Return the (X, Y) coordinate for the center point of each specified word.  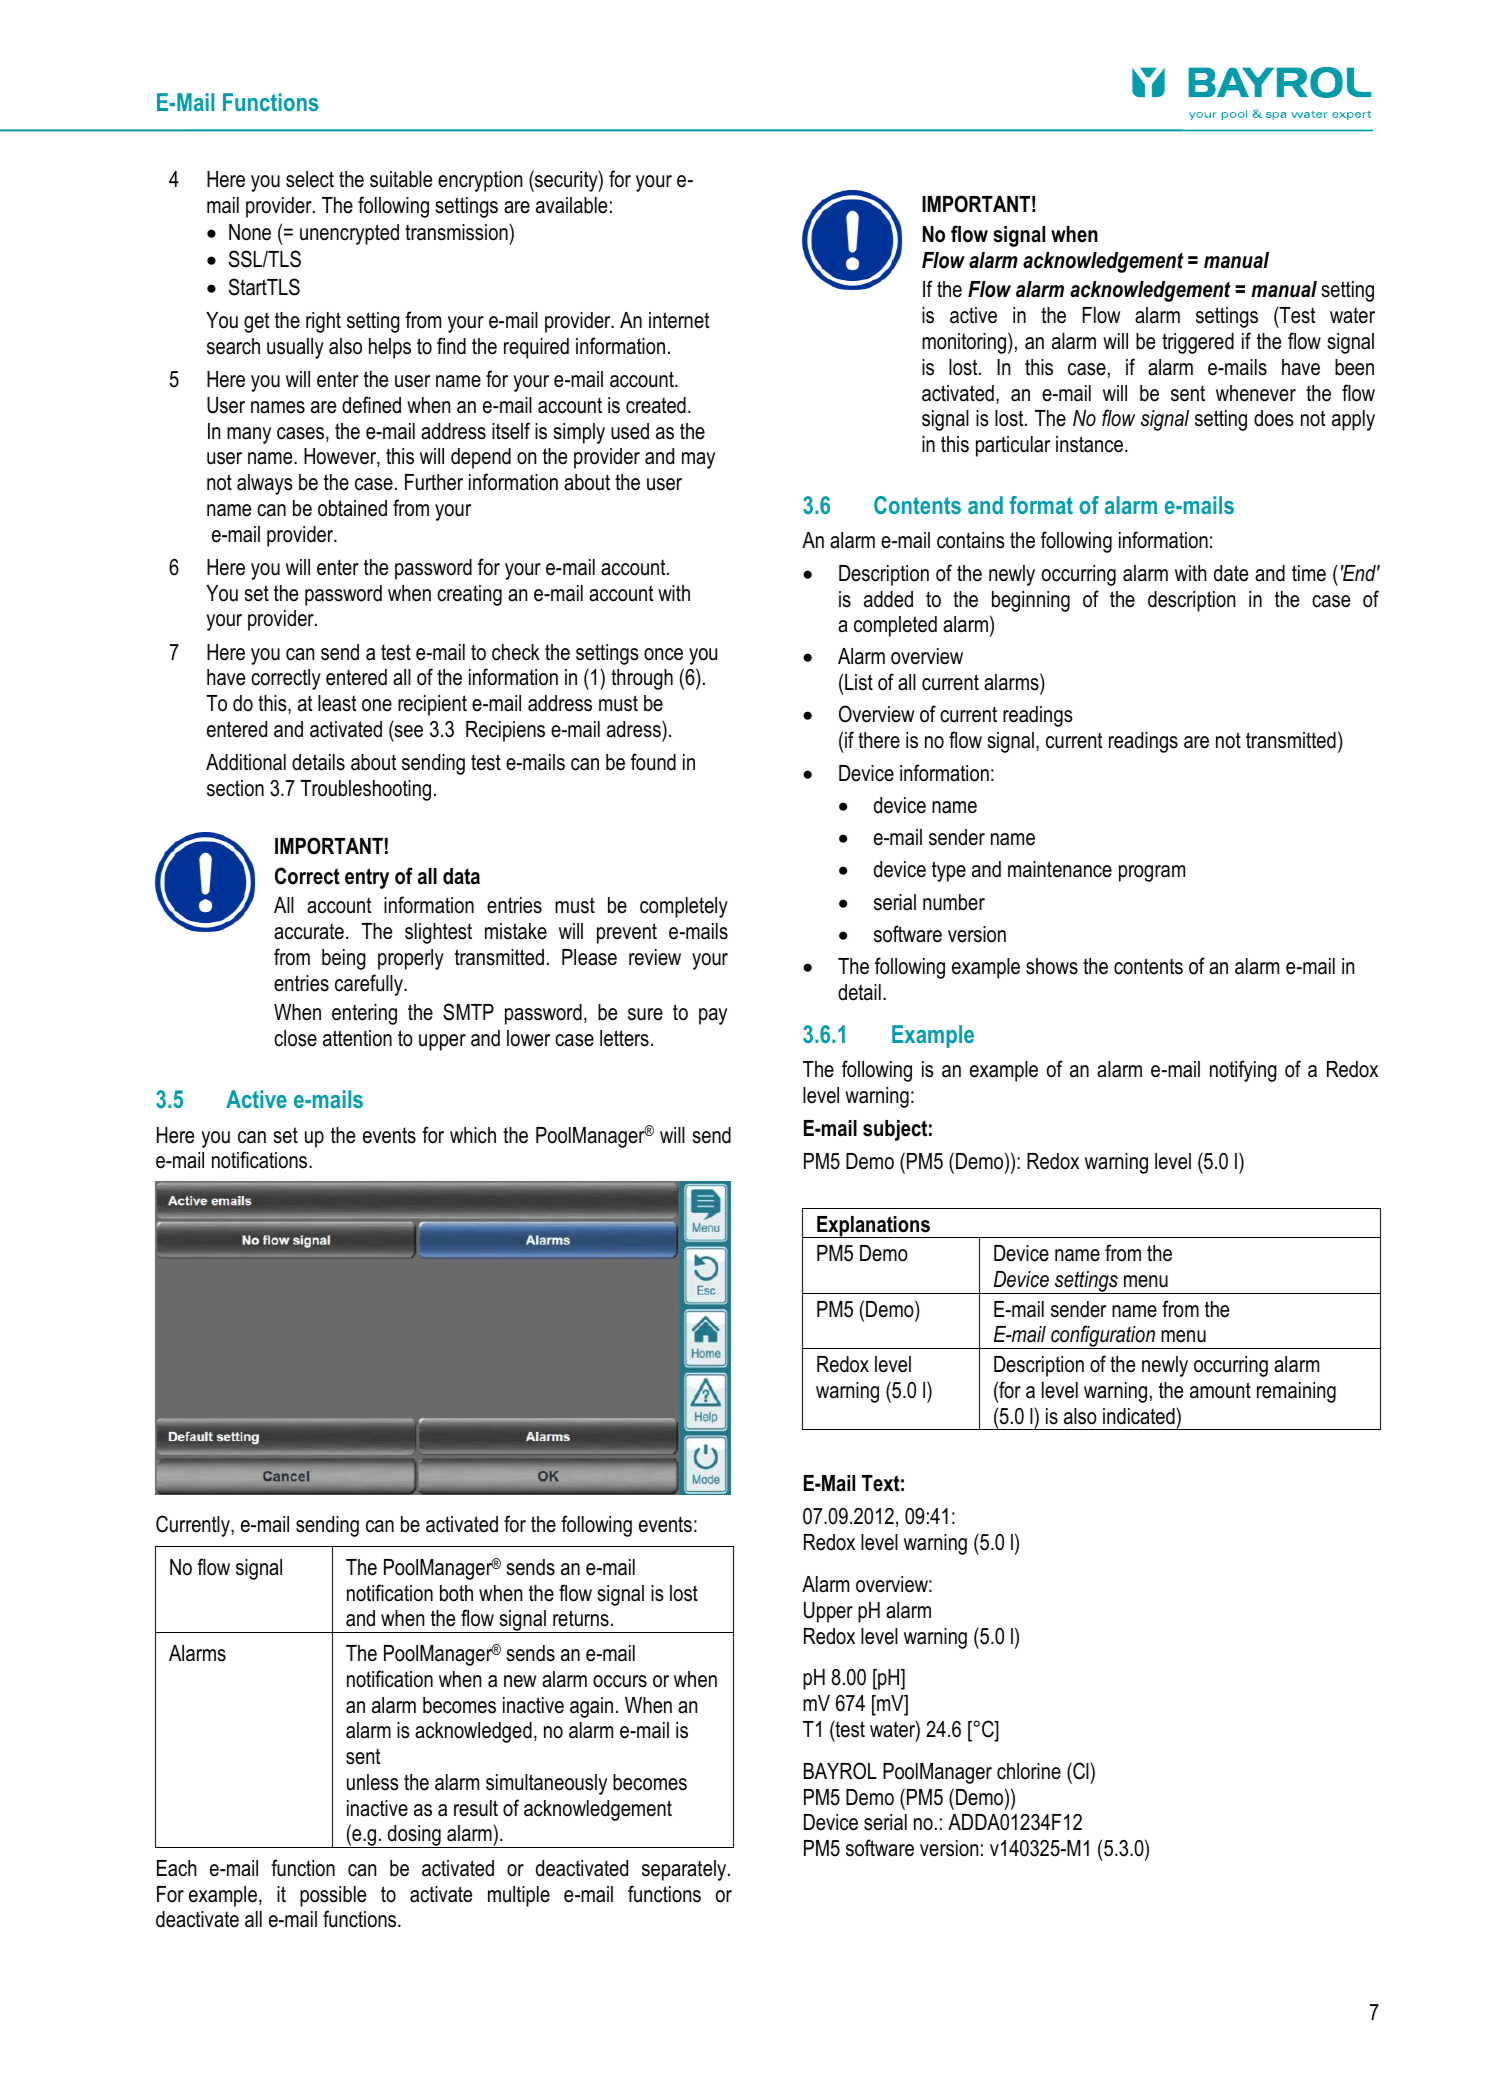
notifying (1243, 1071)
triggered (1198, 343)
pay (713, 1016)
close (295, 1038)
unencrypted (349, 234)
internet (679, 320)
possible (333, 1896)
